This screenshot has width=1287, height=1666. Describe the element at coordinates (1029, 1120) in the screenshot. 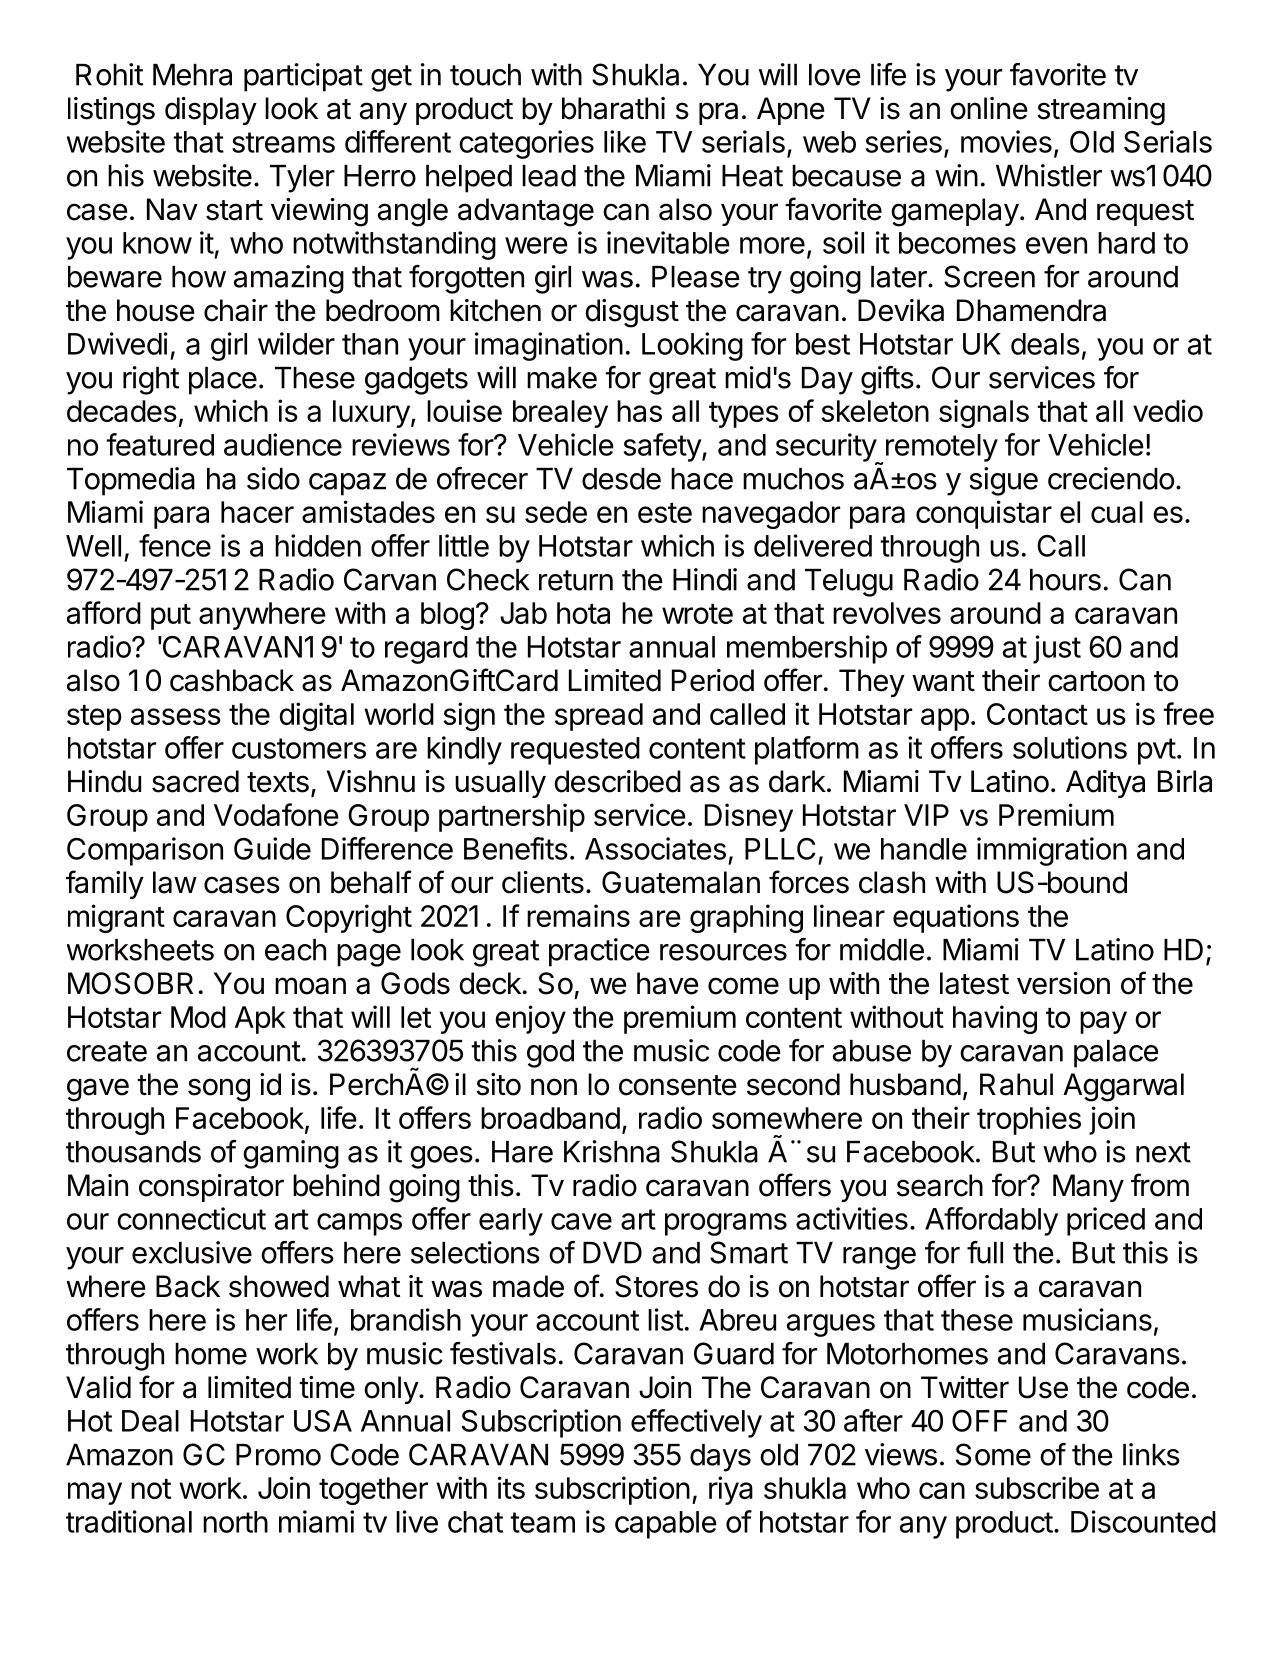

I see `trophies` at that location.
